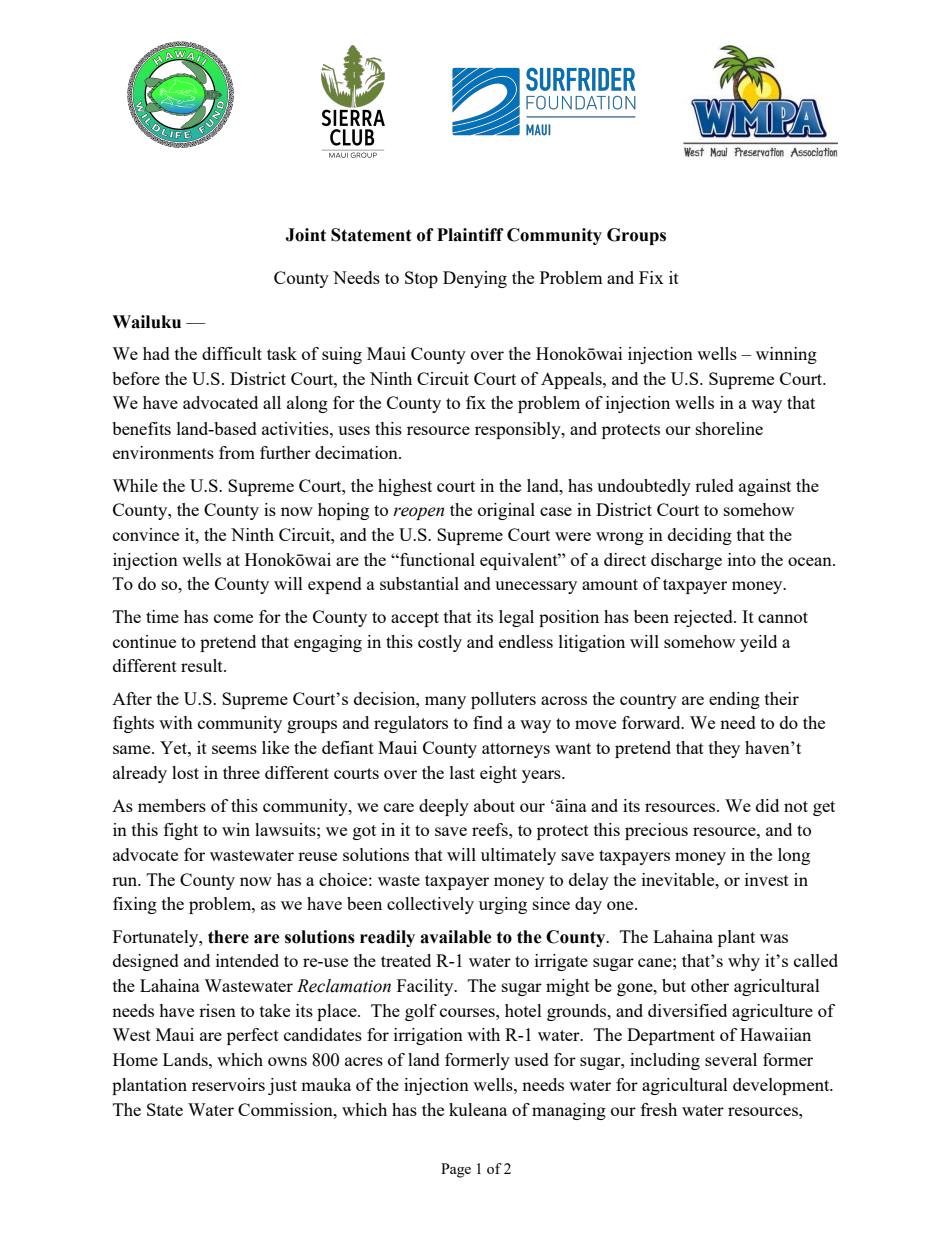 This page has height=1233, width=952. What do you see at coordinates (305, 235) in the page?
I see `Joint` at bounding box center [305, 235].
